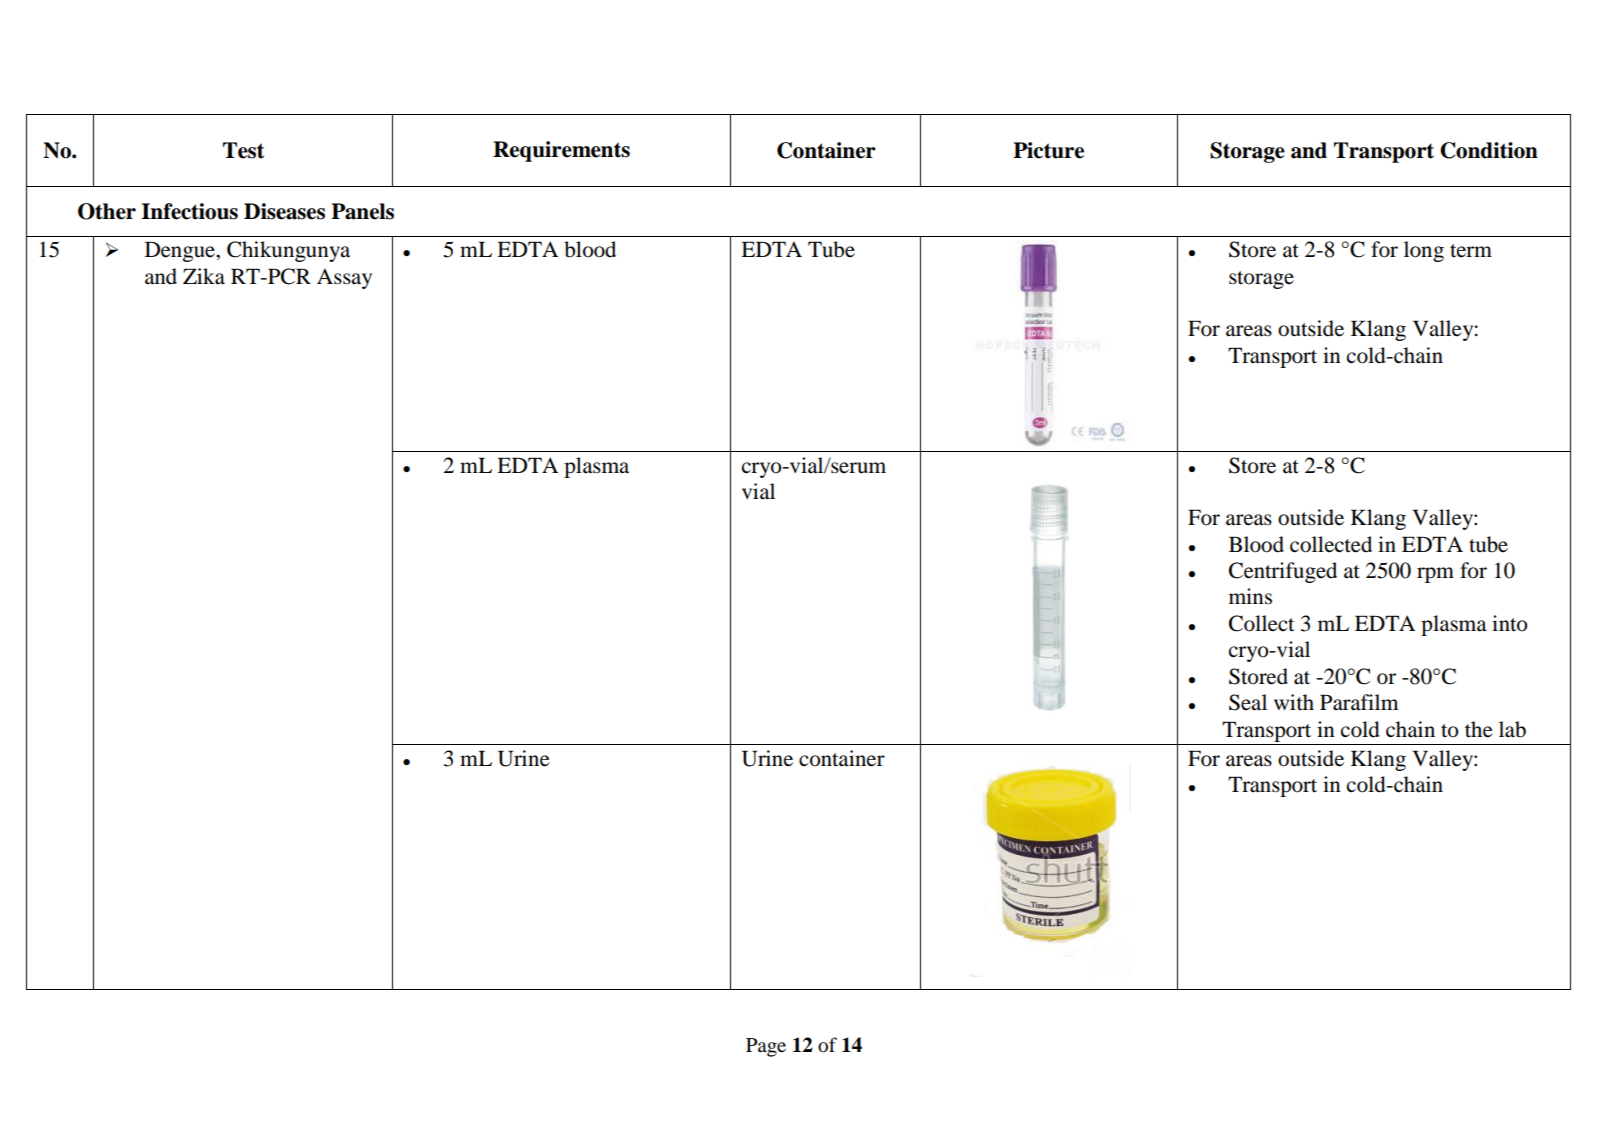 This screenshot has width=1608, height=1137. I want to click on Chikungunya, so click(288, 251).
